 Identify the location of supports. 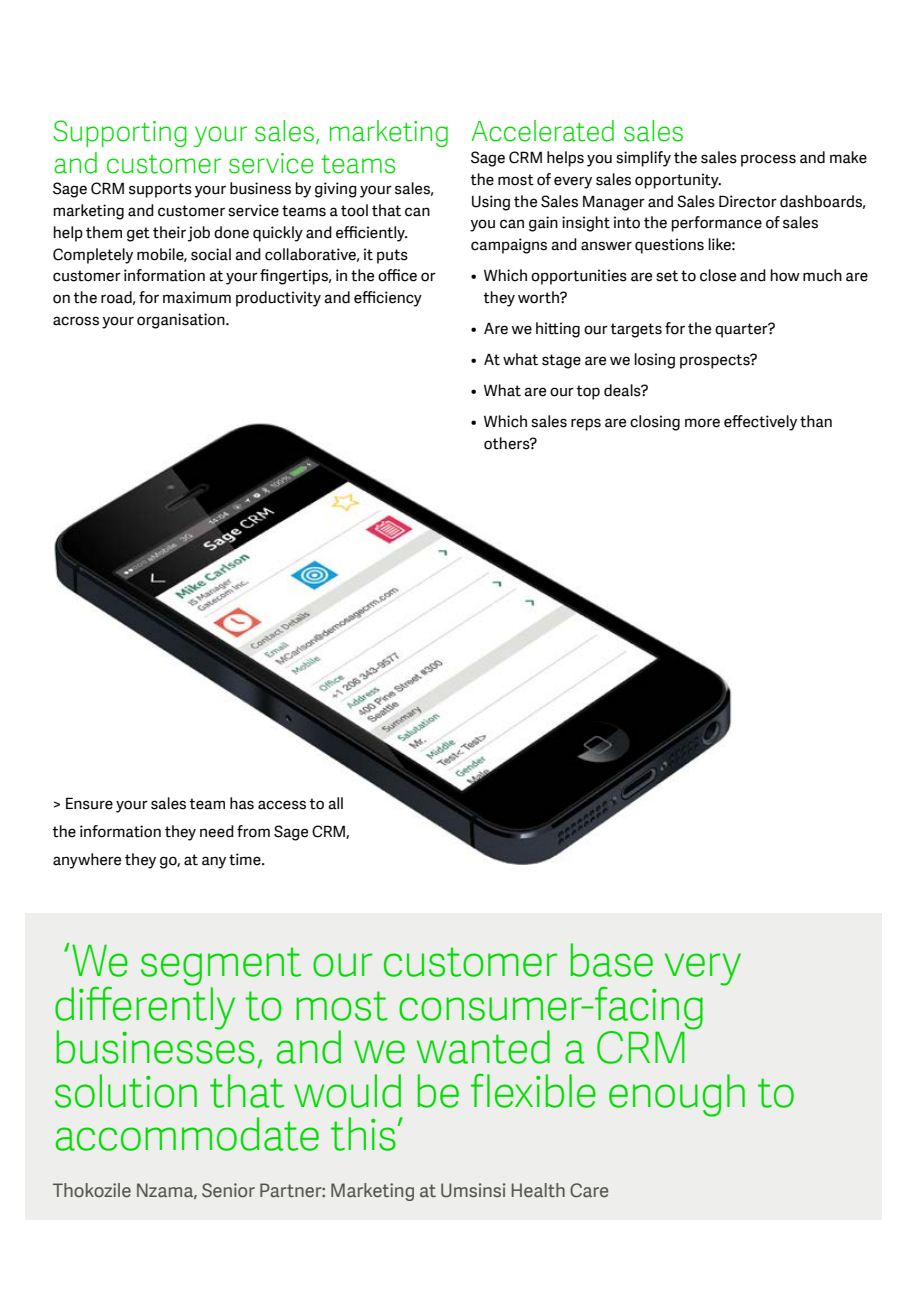
(160, 190).
